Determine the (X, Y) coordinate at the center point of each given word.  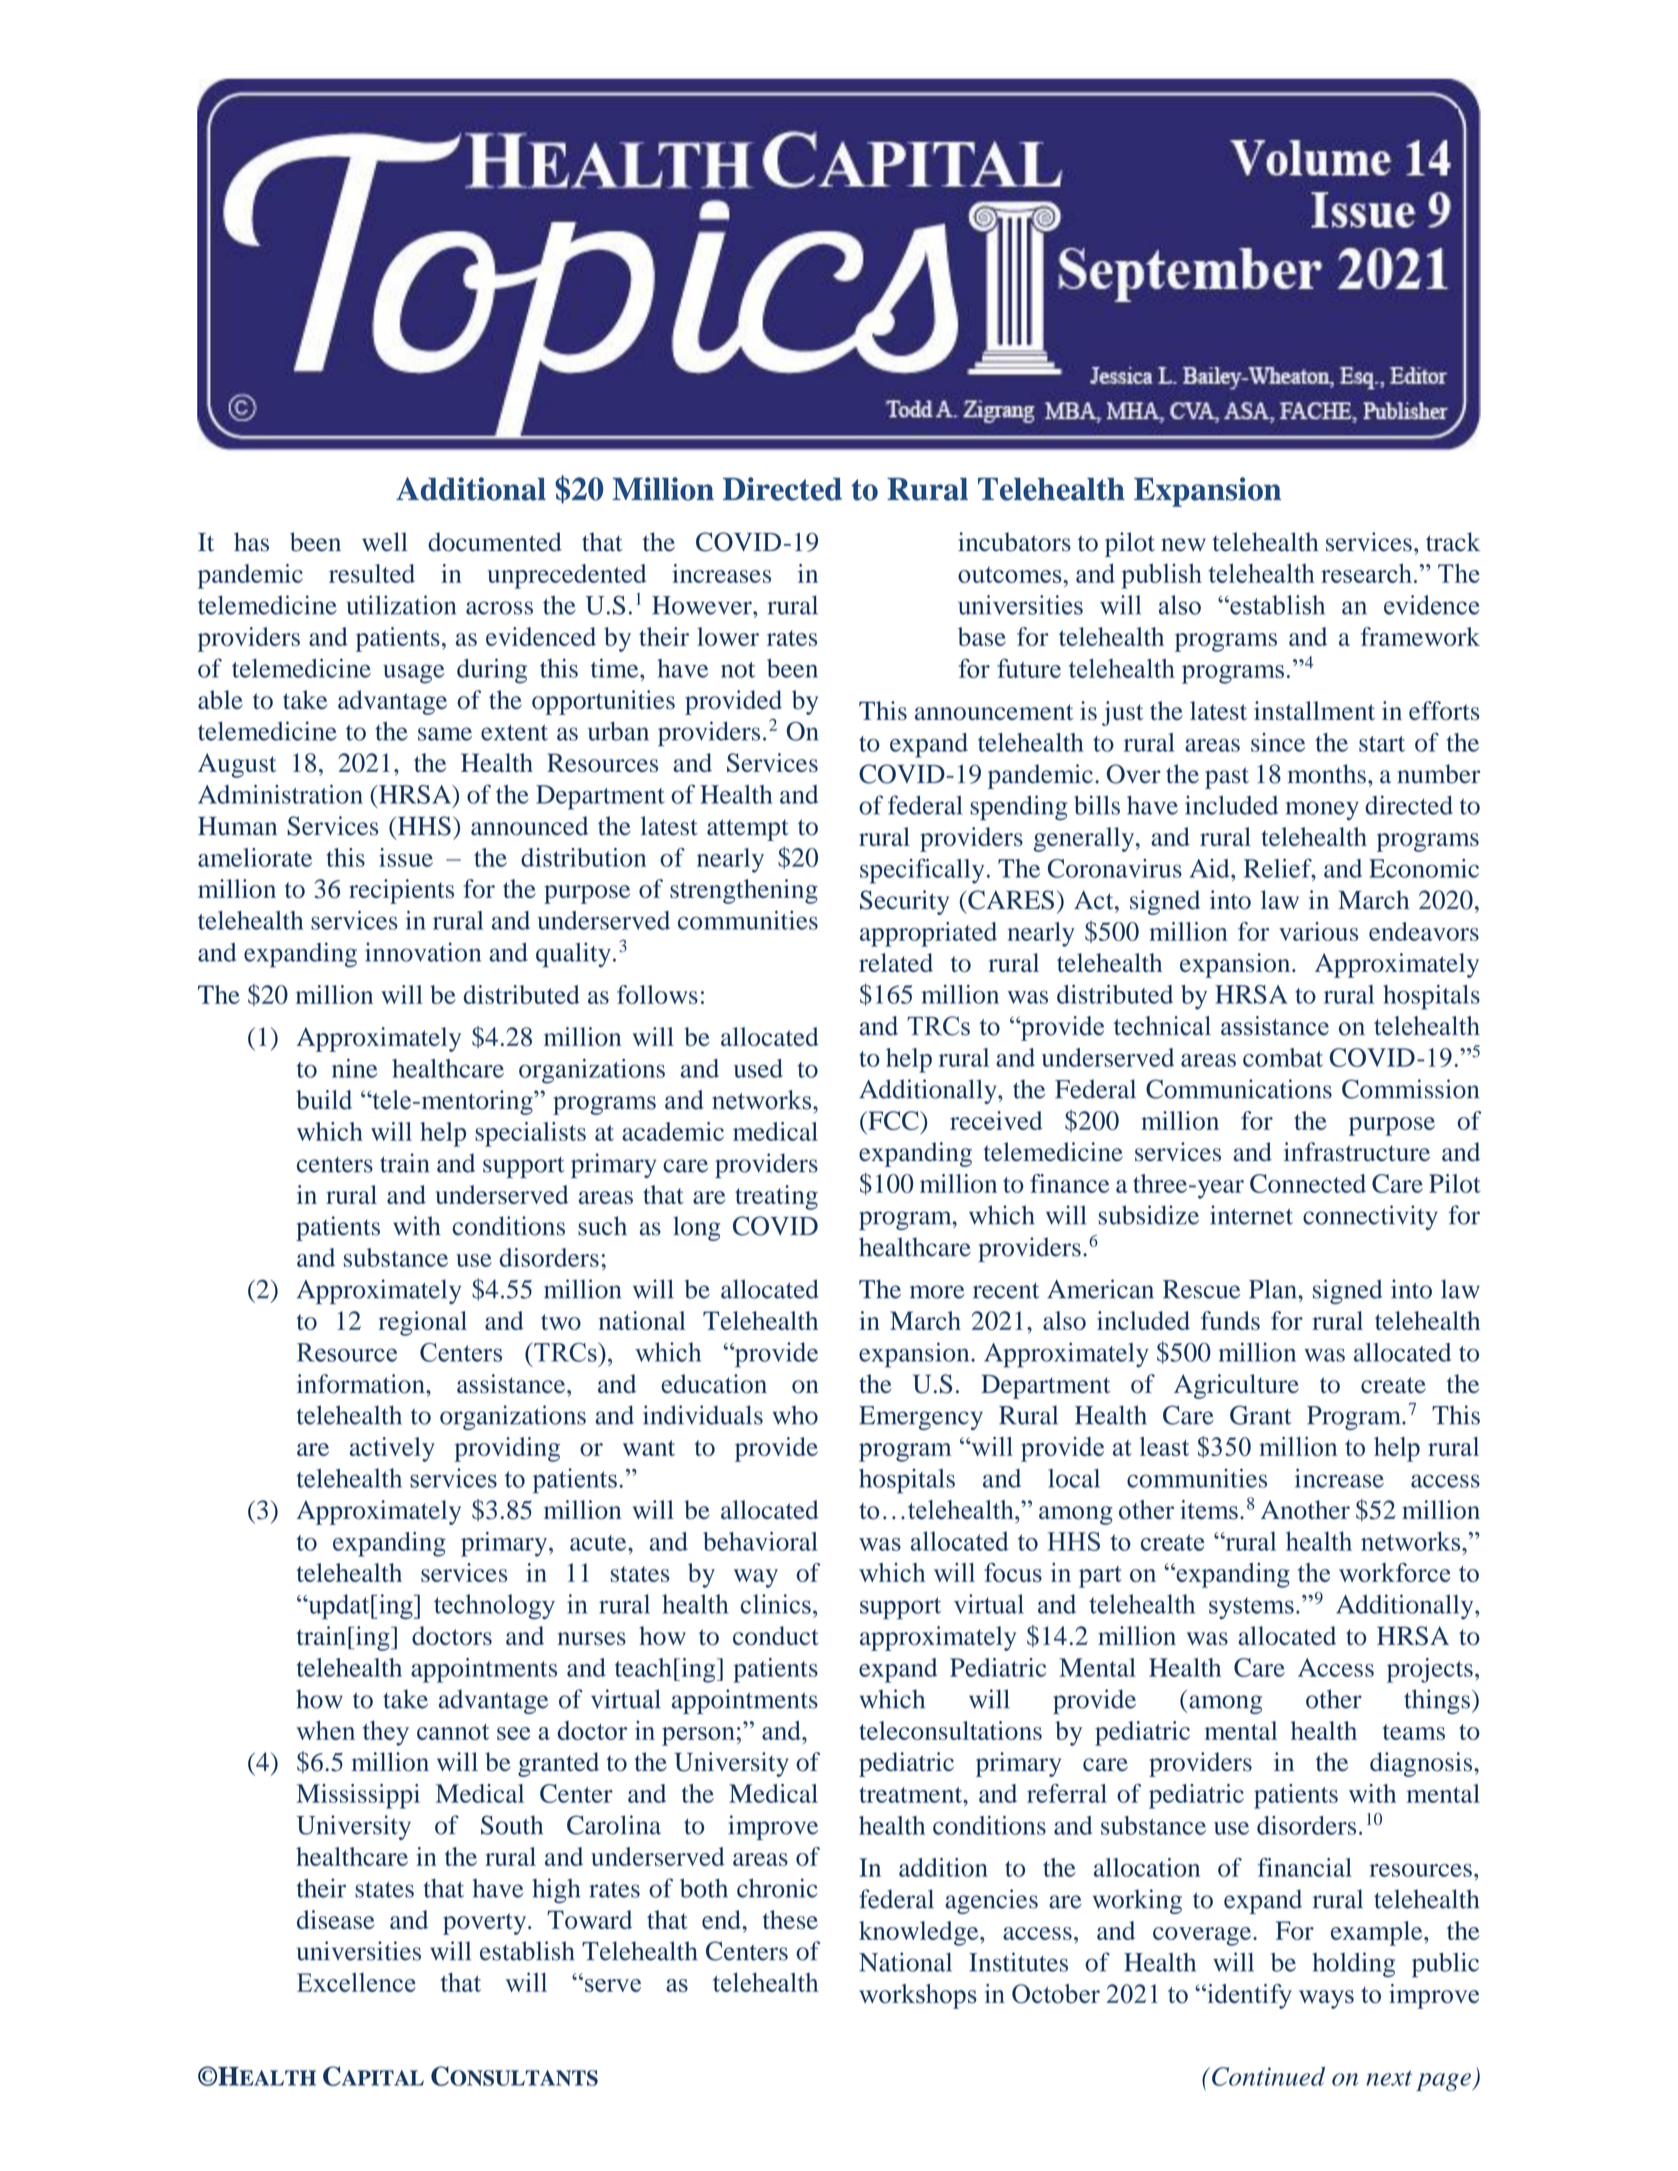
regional (422, 1323)
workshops (918, 1996)
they (386, 1733)
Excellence (356, 1982)
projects (1430, 1670)
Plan (1274, 1289)
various (1318, 931)
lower (728, 636)
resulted (372, 573)
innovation (423, 952)
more (937, 1292)
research (1366, 573)
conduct (776, 1636)
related (896, 962)
